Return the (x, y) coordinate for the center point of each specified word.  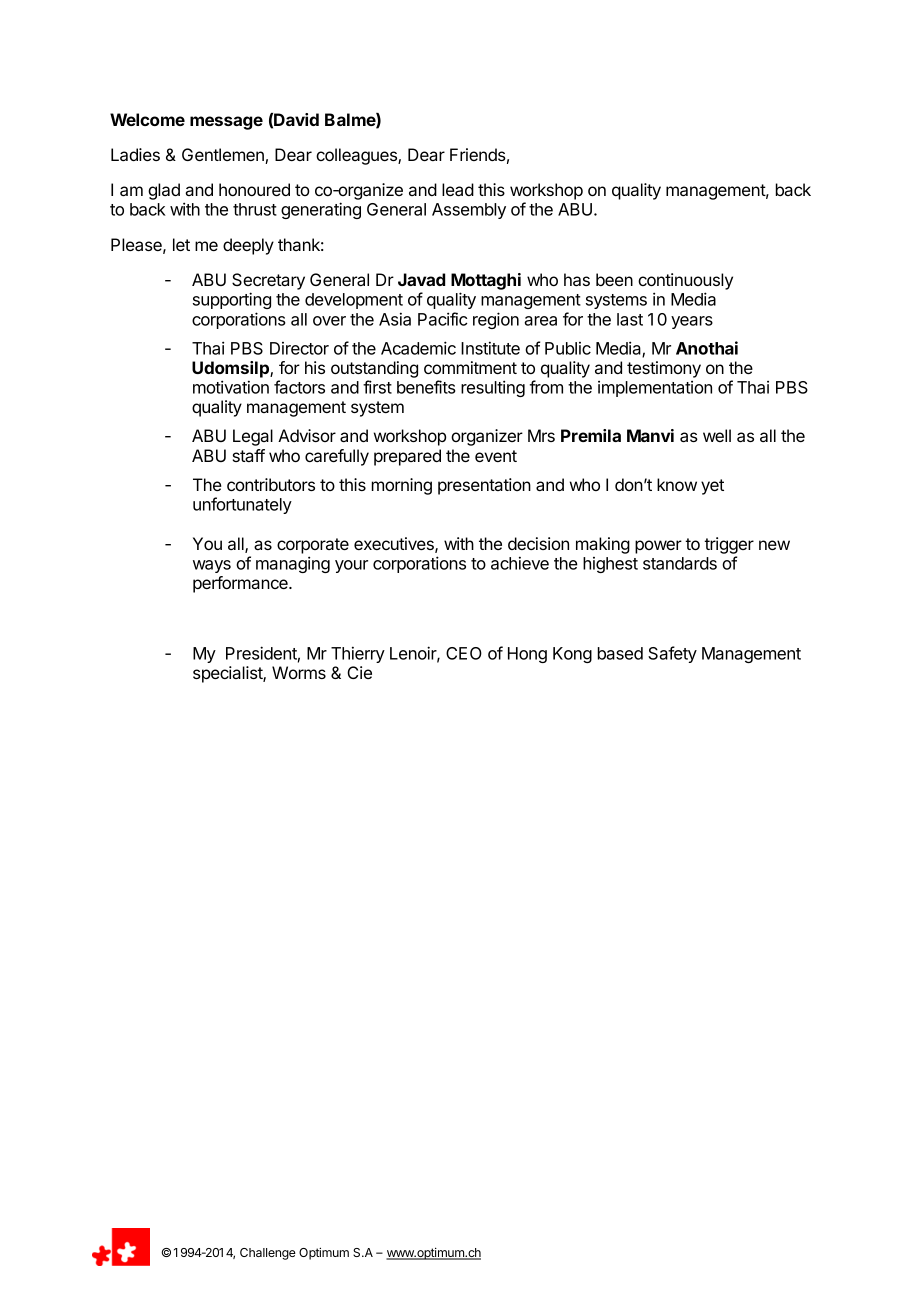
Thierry (358, 654)
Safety (672, 654)
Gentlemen (224, 156)
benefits (426, 387)
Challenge (268, 1254)
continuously (685, 281)
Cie (359, 672)
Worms (299, 672)
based (620, 653)
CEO (464, 653)
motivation (231, 387)
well (717, 435)
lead (458, 189)
